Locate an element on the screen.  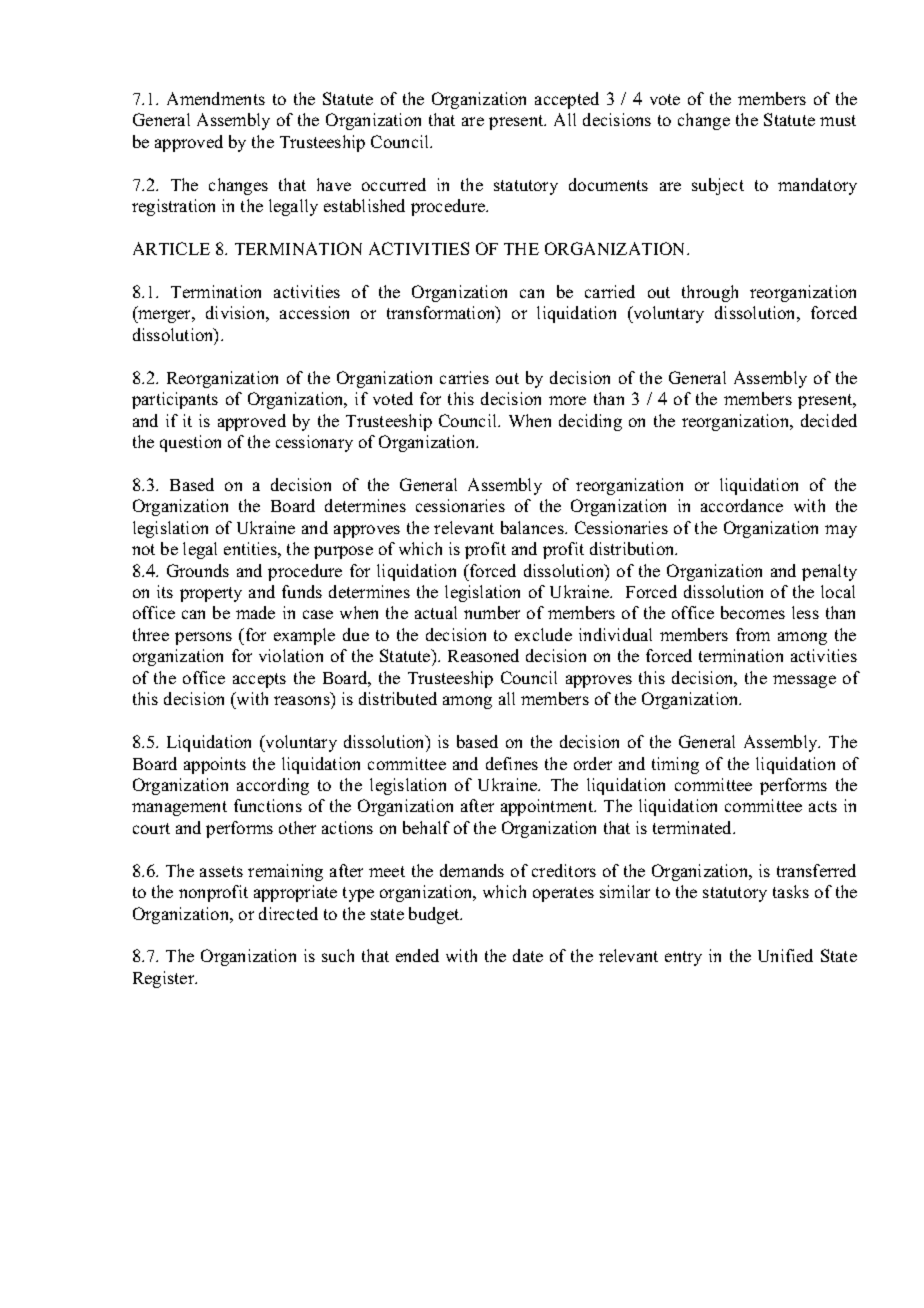
accepted is located at coordinates (567, 100).
